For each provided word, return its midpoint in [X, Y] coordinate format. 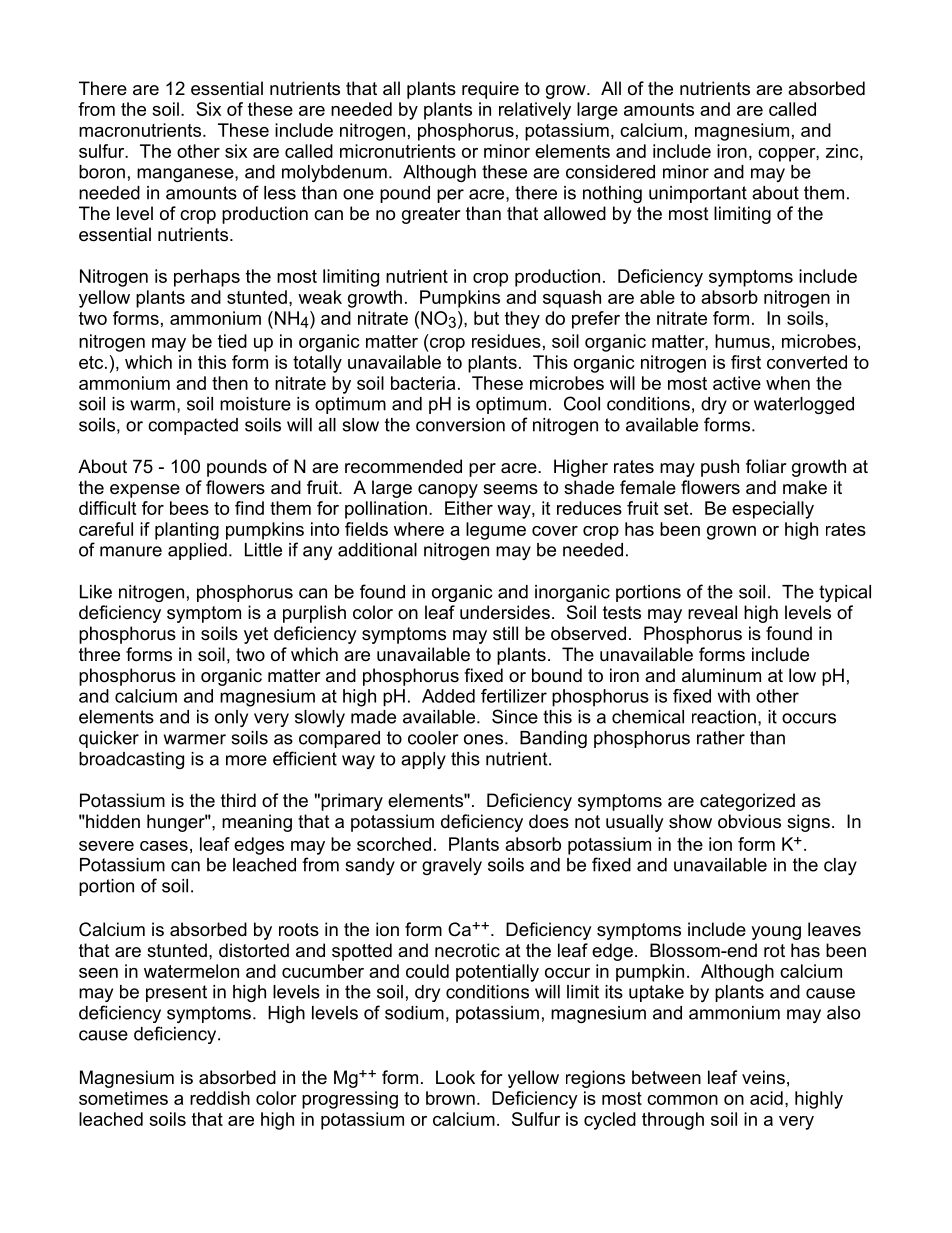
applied [197, 551]
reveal [712, 612]
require [490, 90]
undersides [505, 612]
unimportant [698, 194]
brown [450, 1098]
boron [102, 172]
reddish [220, 1098]
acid [766, 1098]
